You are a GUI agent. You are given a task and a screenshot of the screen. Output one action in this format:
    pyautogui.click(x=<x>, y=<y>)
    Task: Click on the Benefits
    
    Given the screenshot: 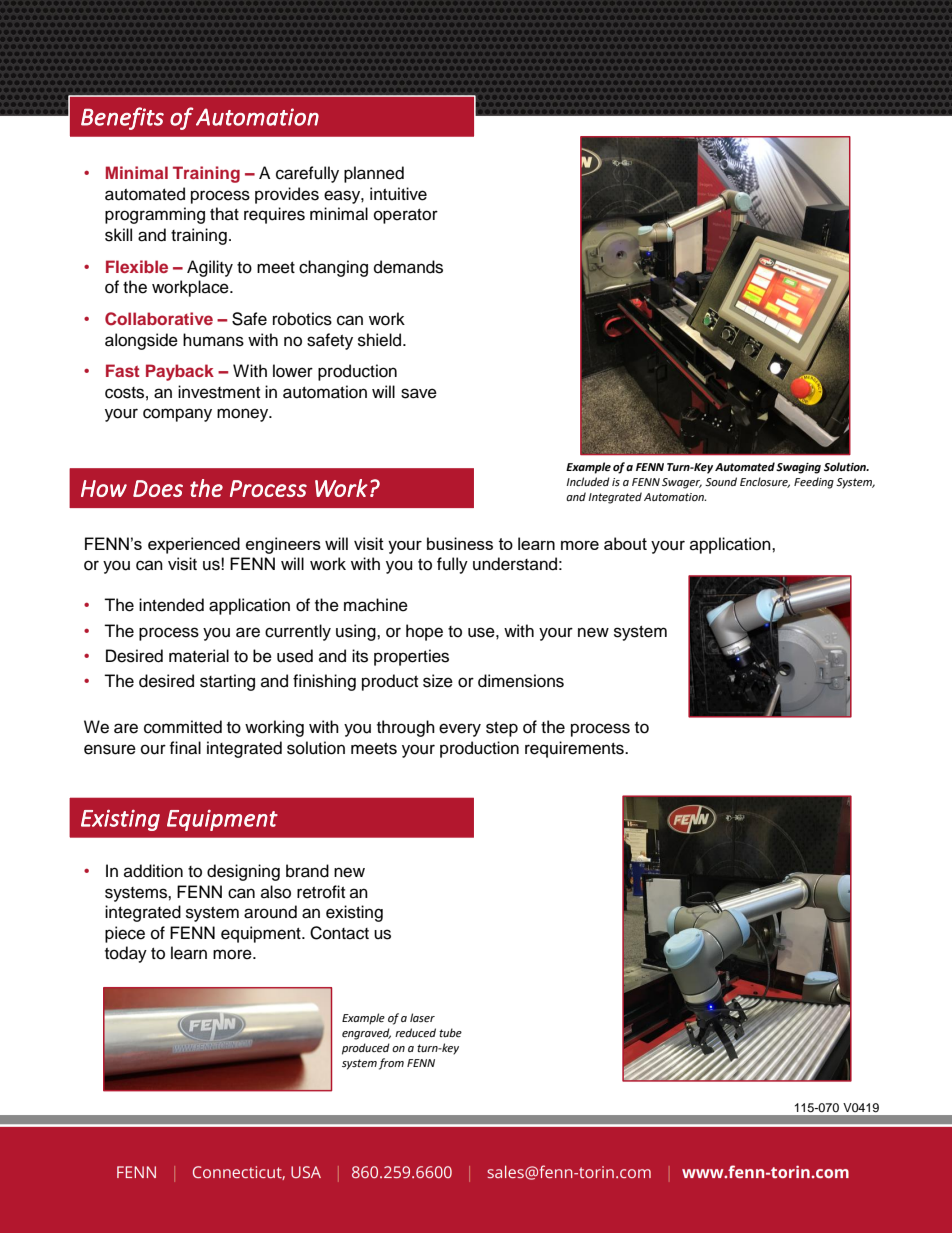 What is the action you would take?
    pyautogui.click(x=122, y=118)
